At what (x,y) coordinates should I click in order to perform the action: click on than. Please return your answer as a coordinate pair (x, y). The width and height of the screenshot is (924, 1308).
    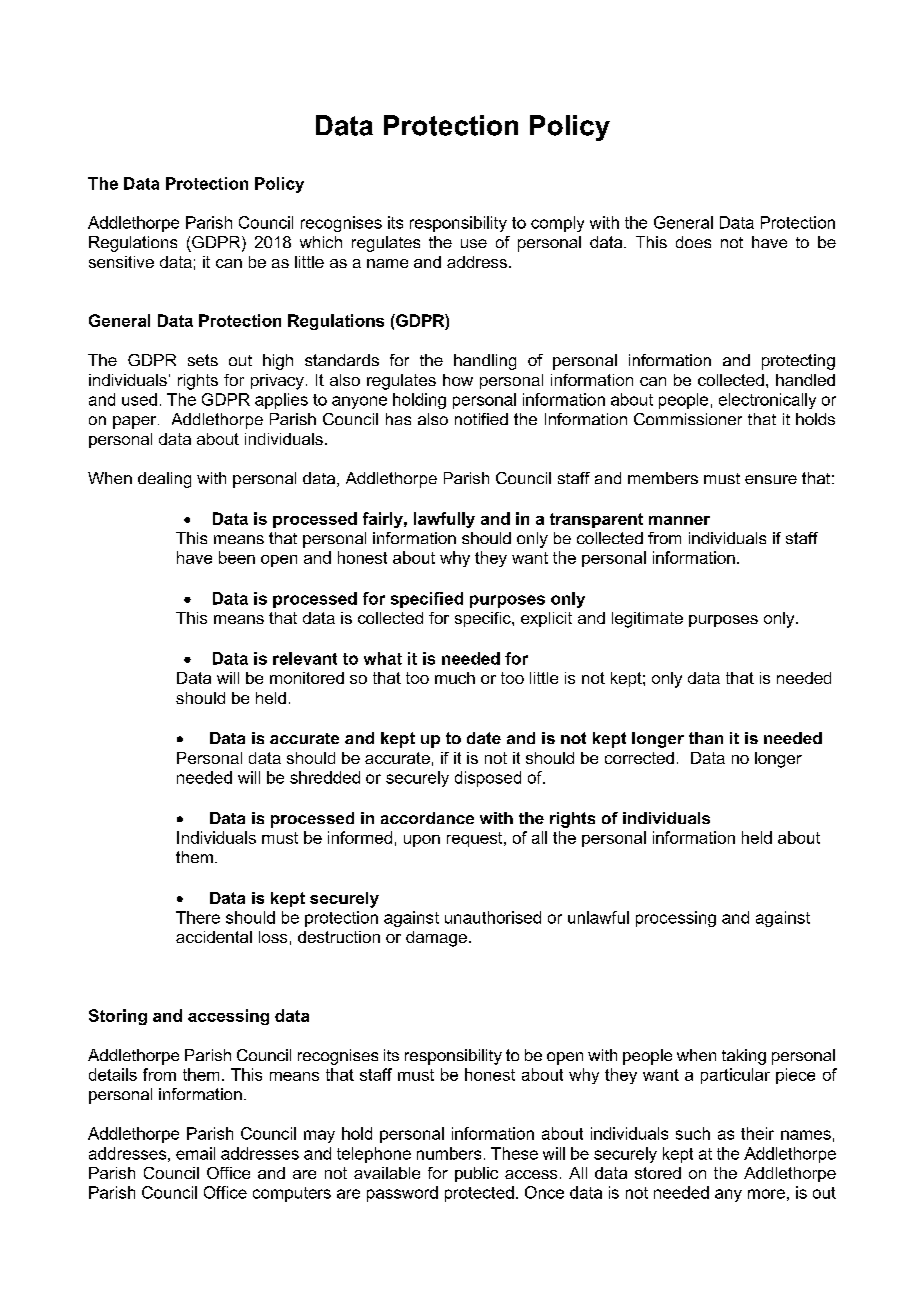
    Looking at the image, I should click on (706, 738).
